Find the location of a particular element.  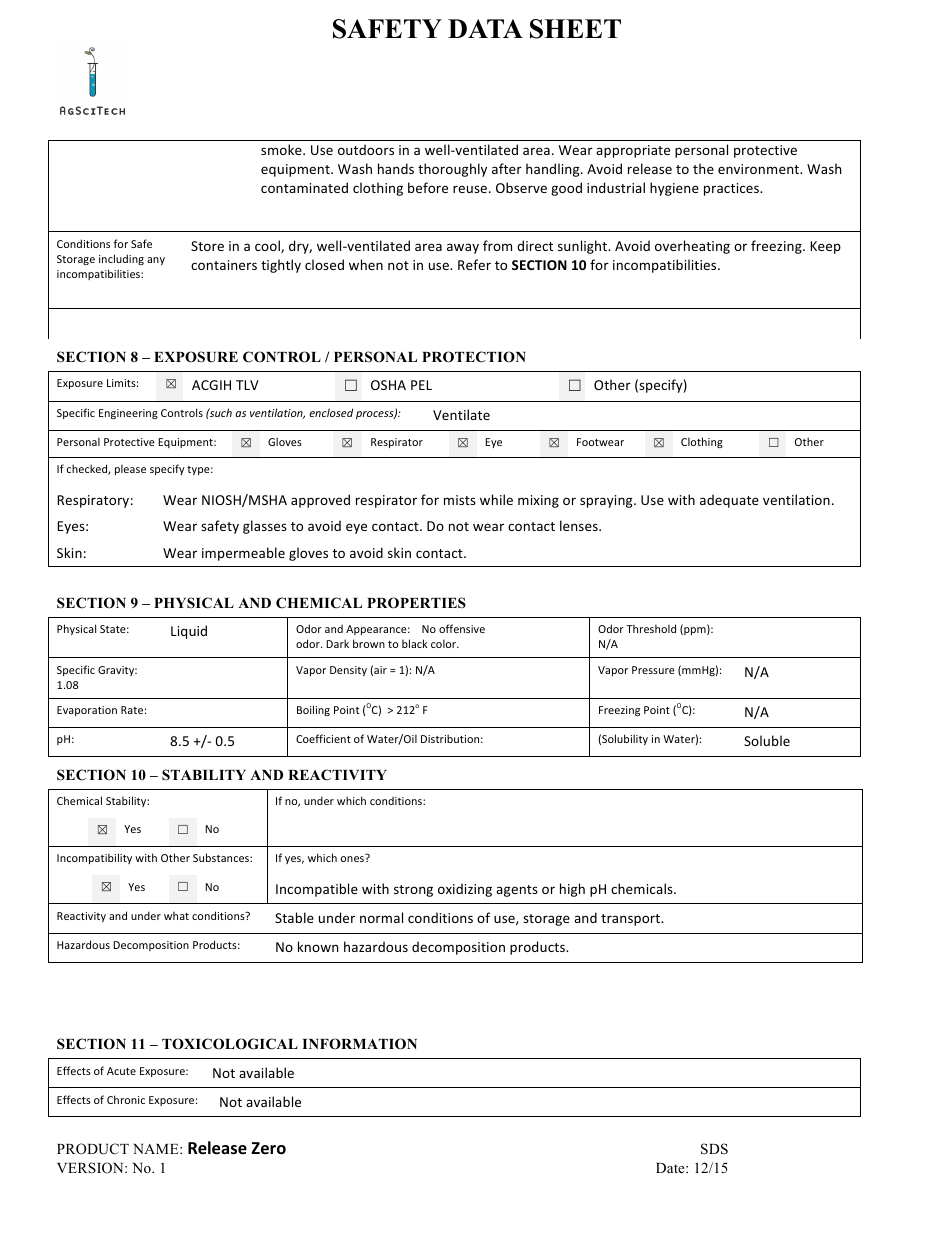

Coefficient is located at coordinates (323, 738).
